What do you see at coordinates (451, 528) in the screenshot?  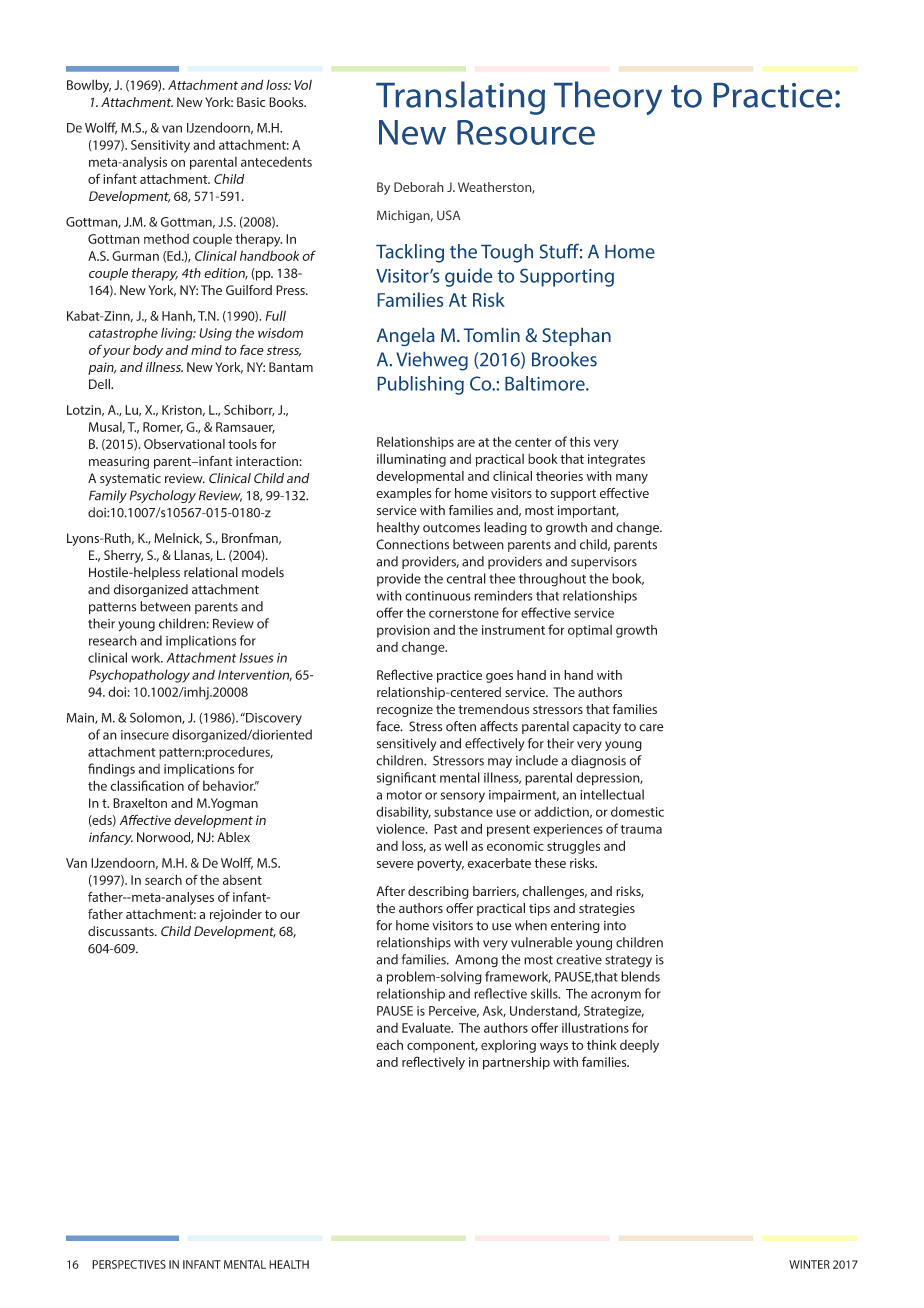 I see `outcomes` at bounding box center [451, 528].
